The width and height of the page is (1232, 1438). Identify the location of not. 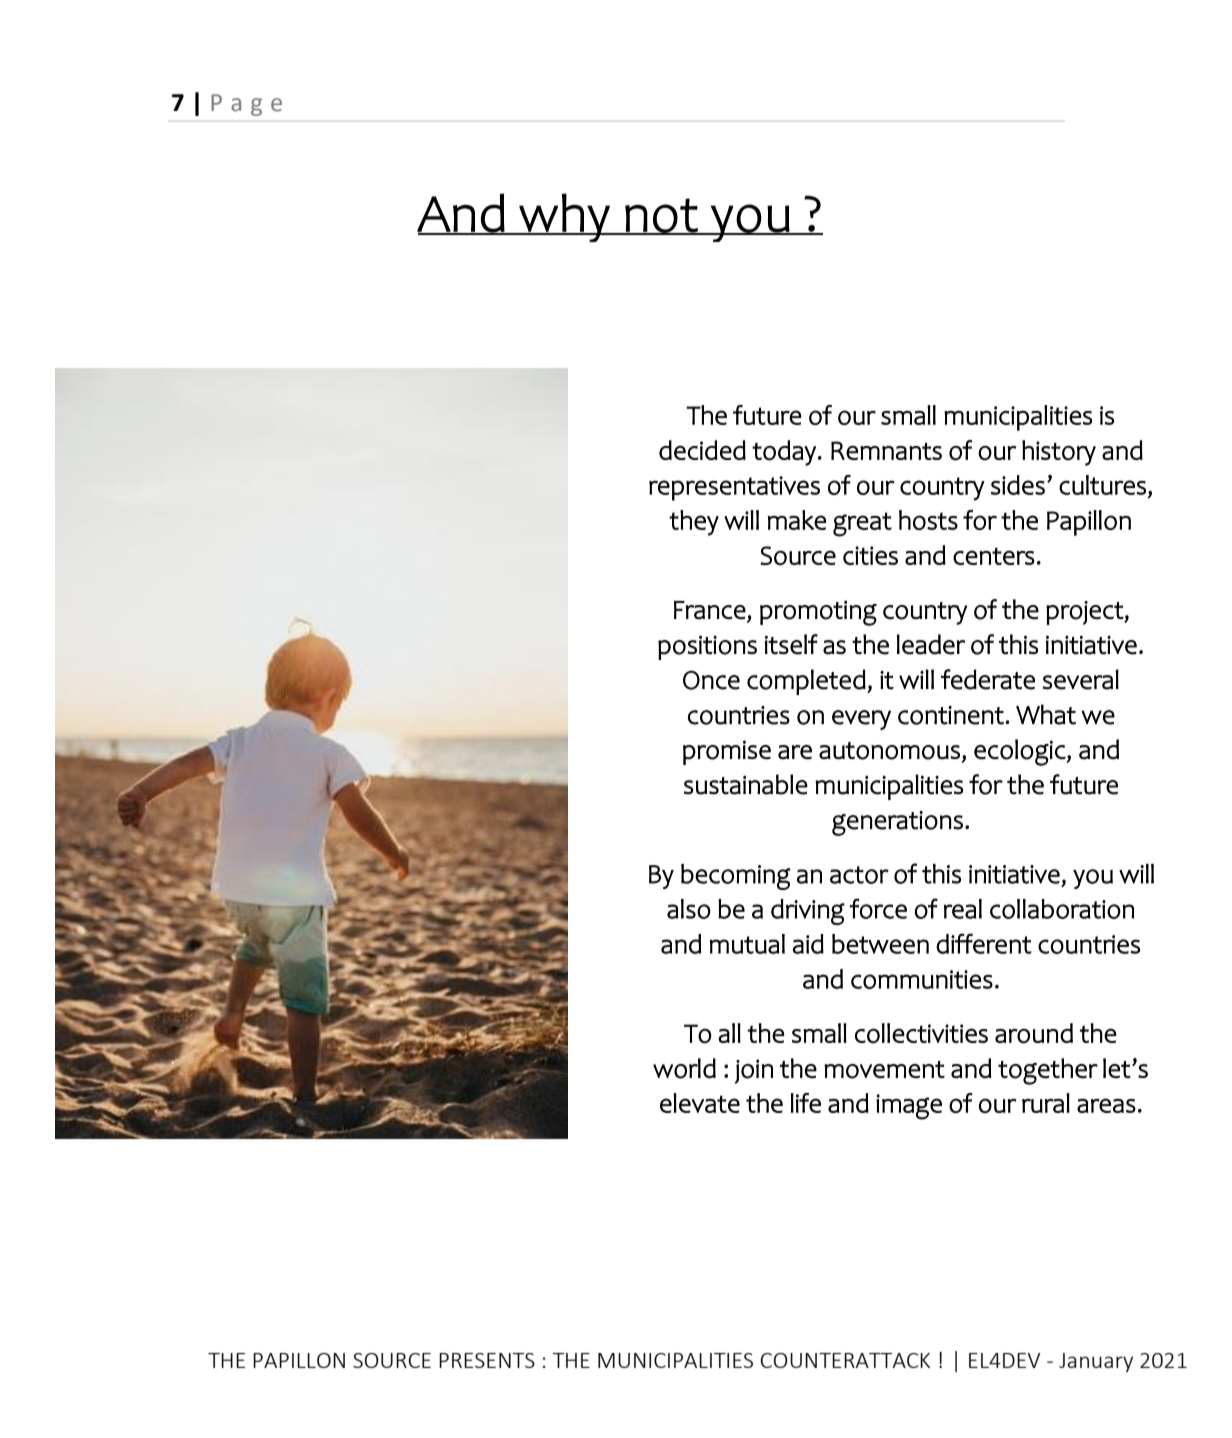
(662, 216).
